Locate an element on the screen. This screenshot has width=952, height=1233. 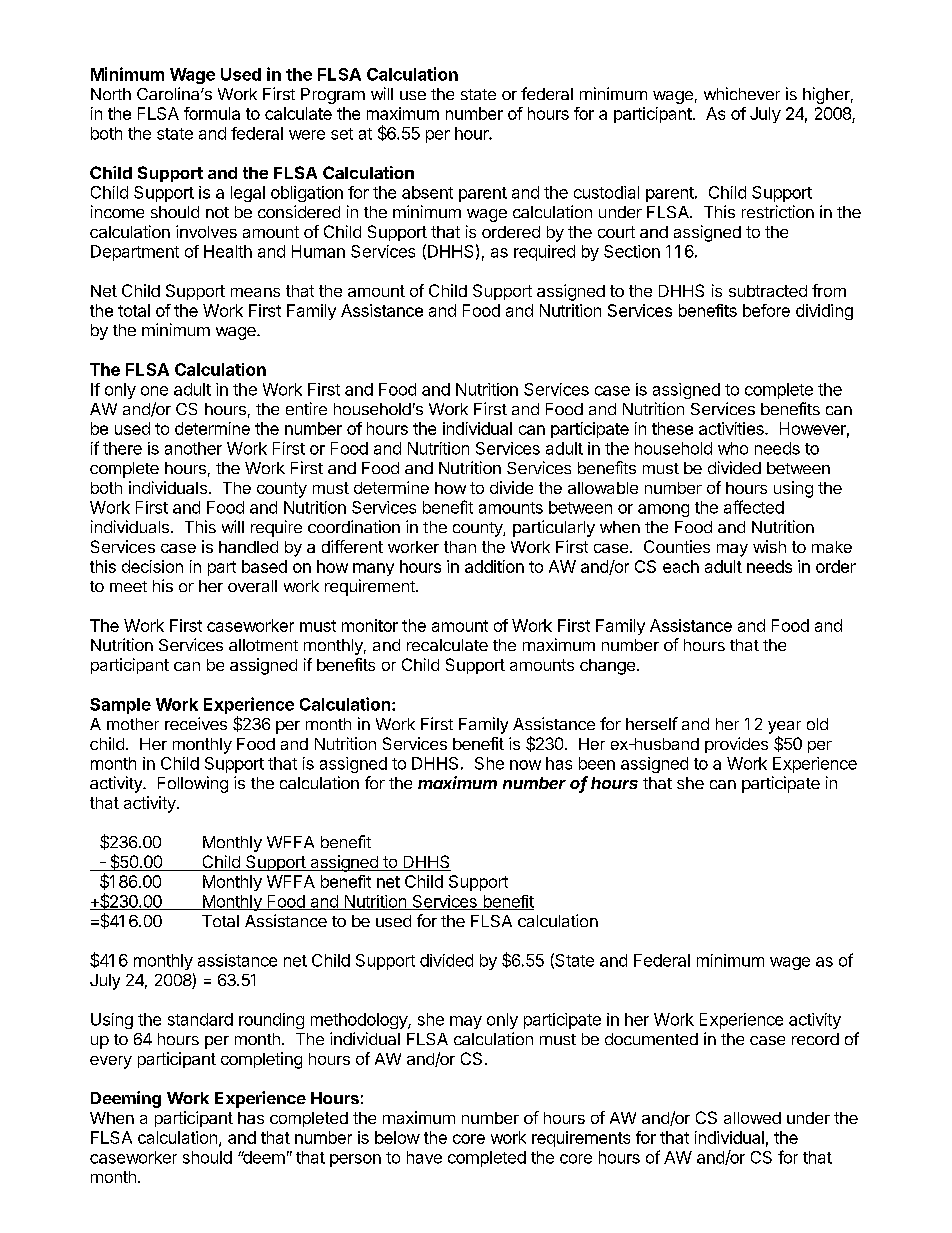
whichever is located at coordinates (742, 93).
